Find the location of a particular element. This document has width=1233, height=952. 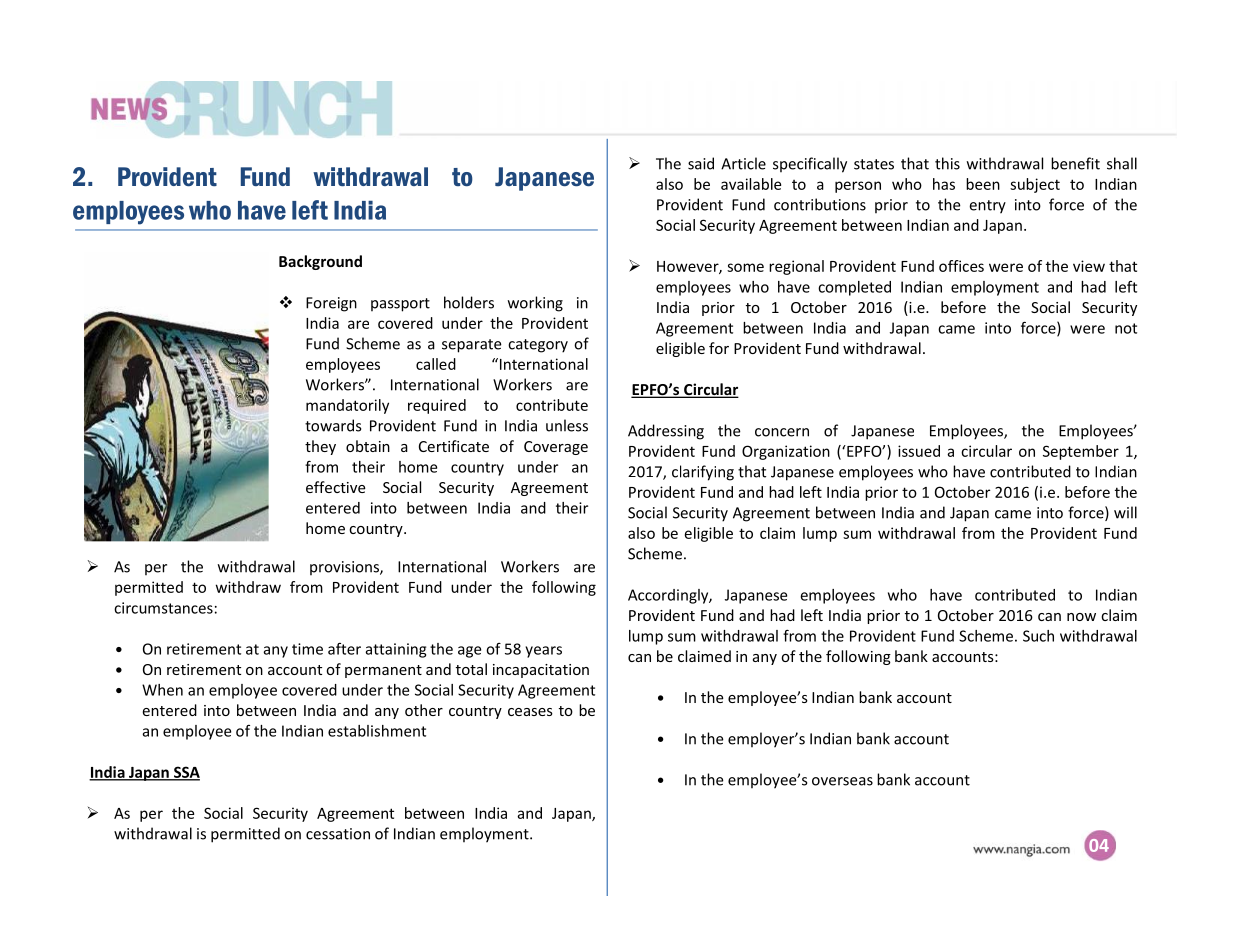

When is located at coordinates (162, 690).
